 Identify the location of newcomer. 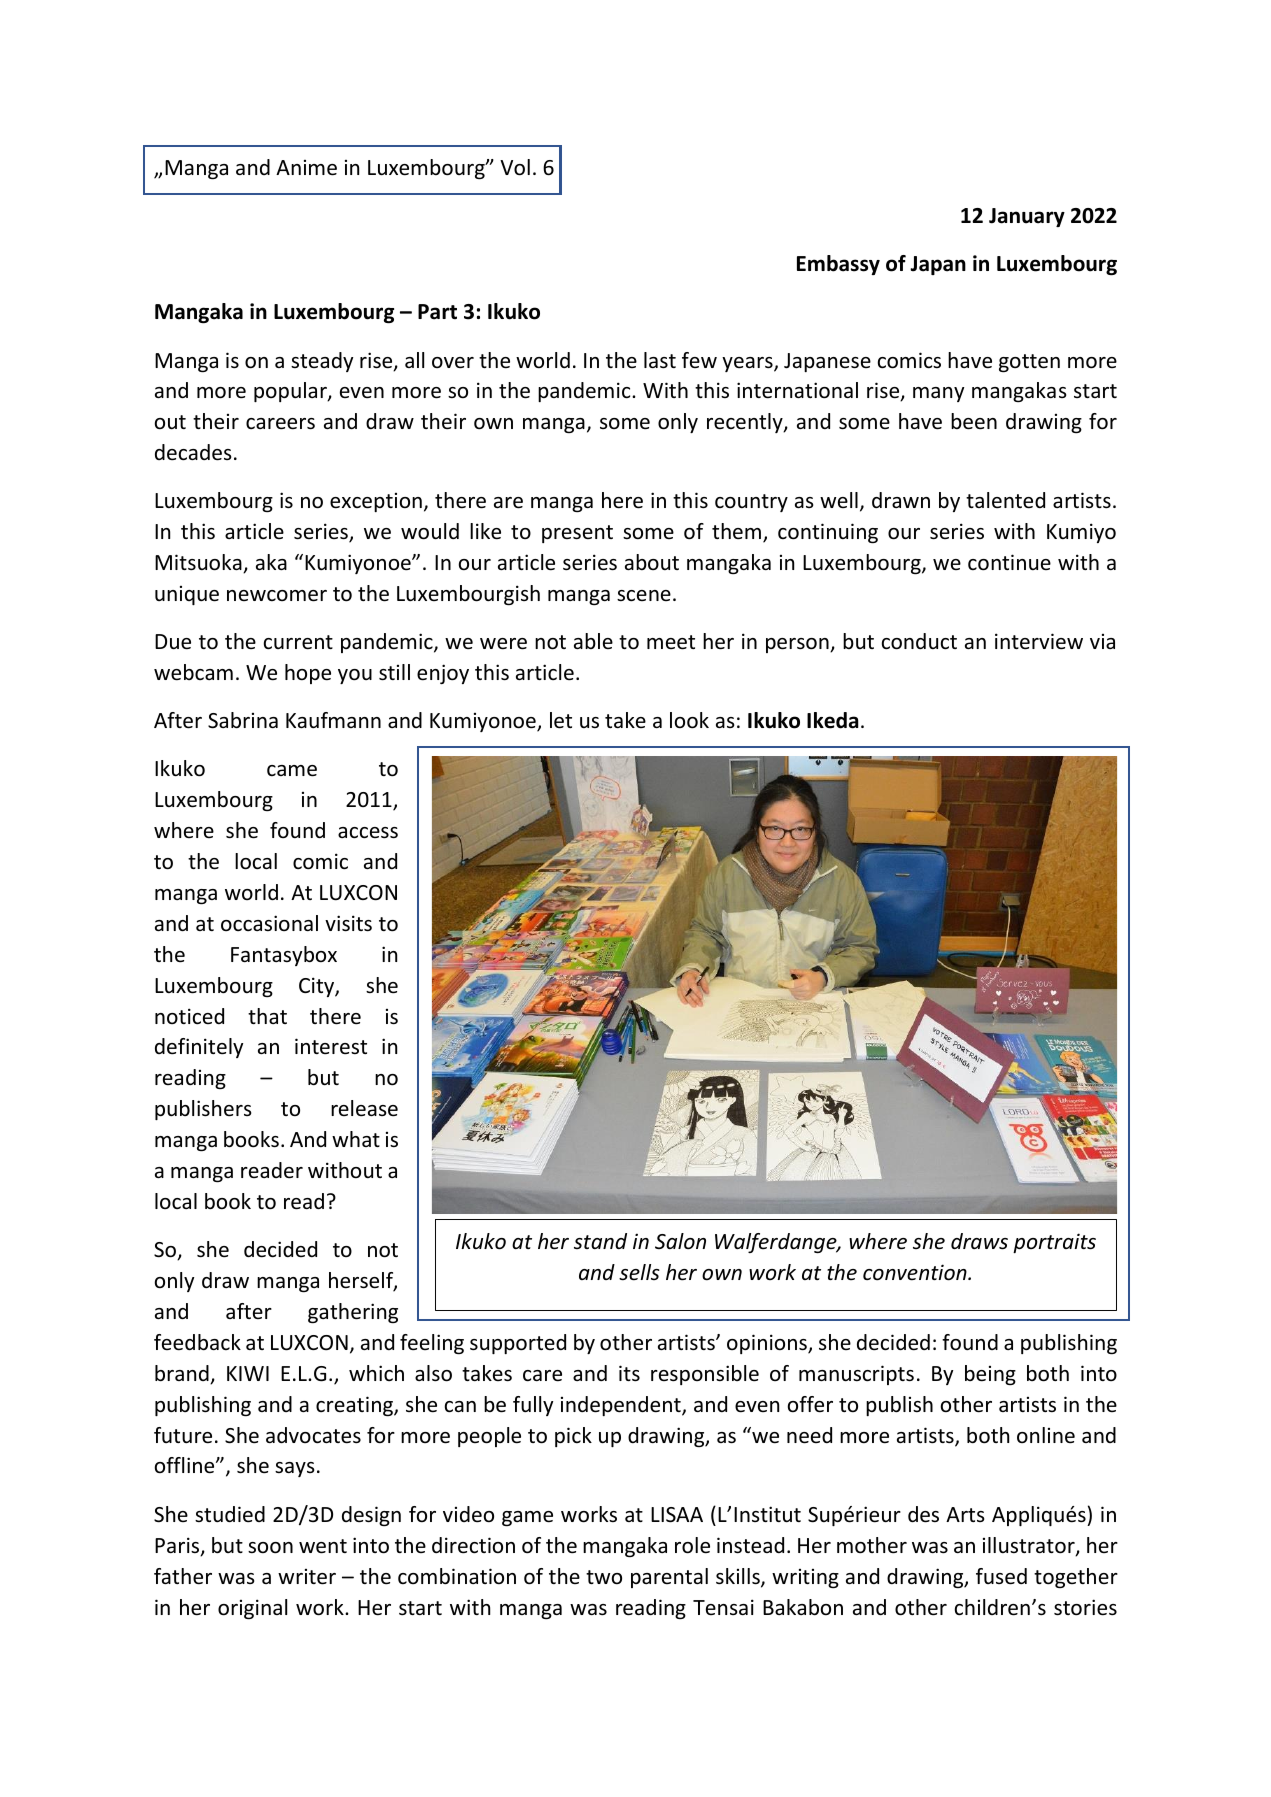
(277, 596).
